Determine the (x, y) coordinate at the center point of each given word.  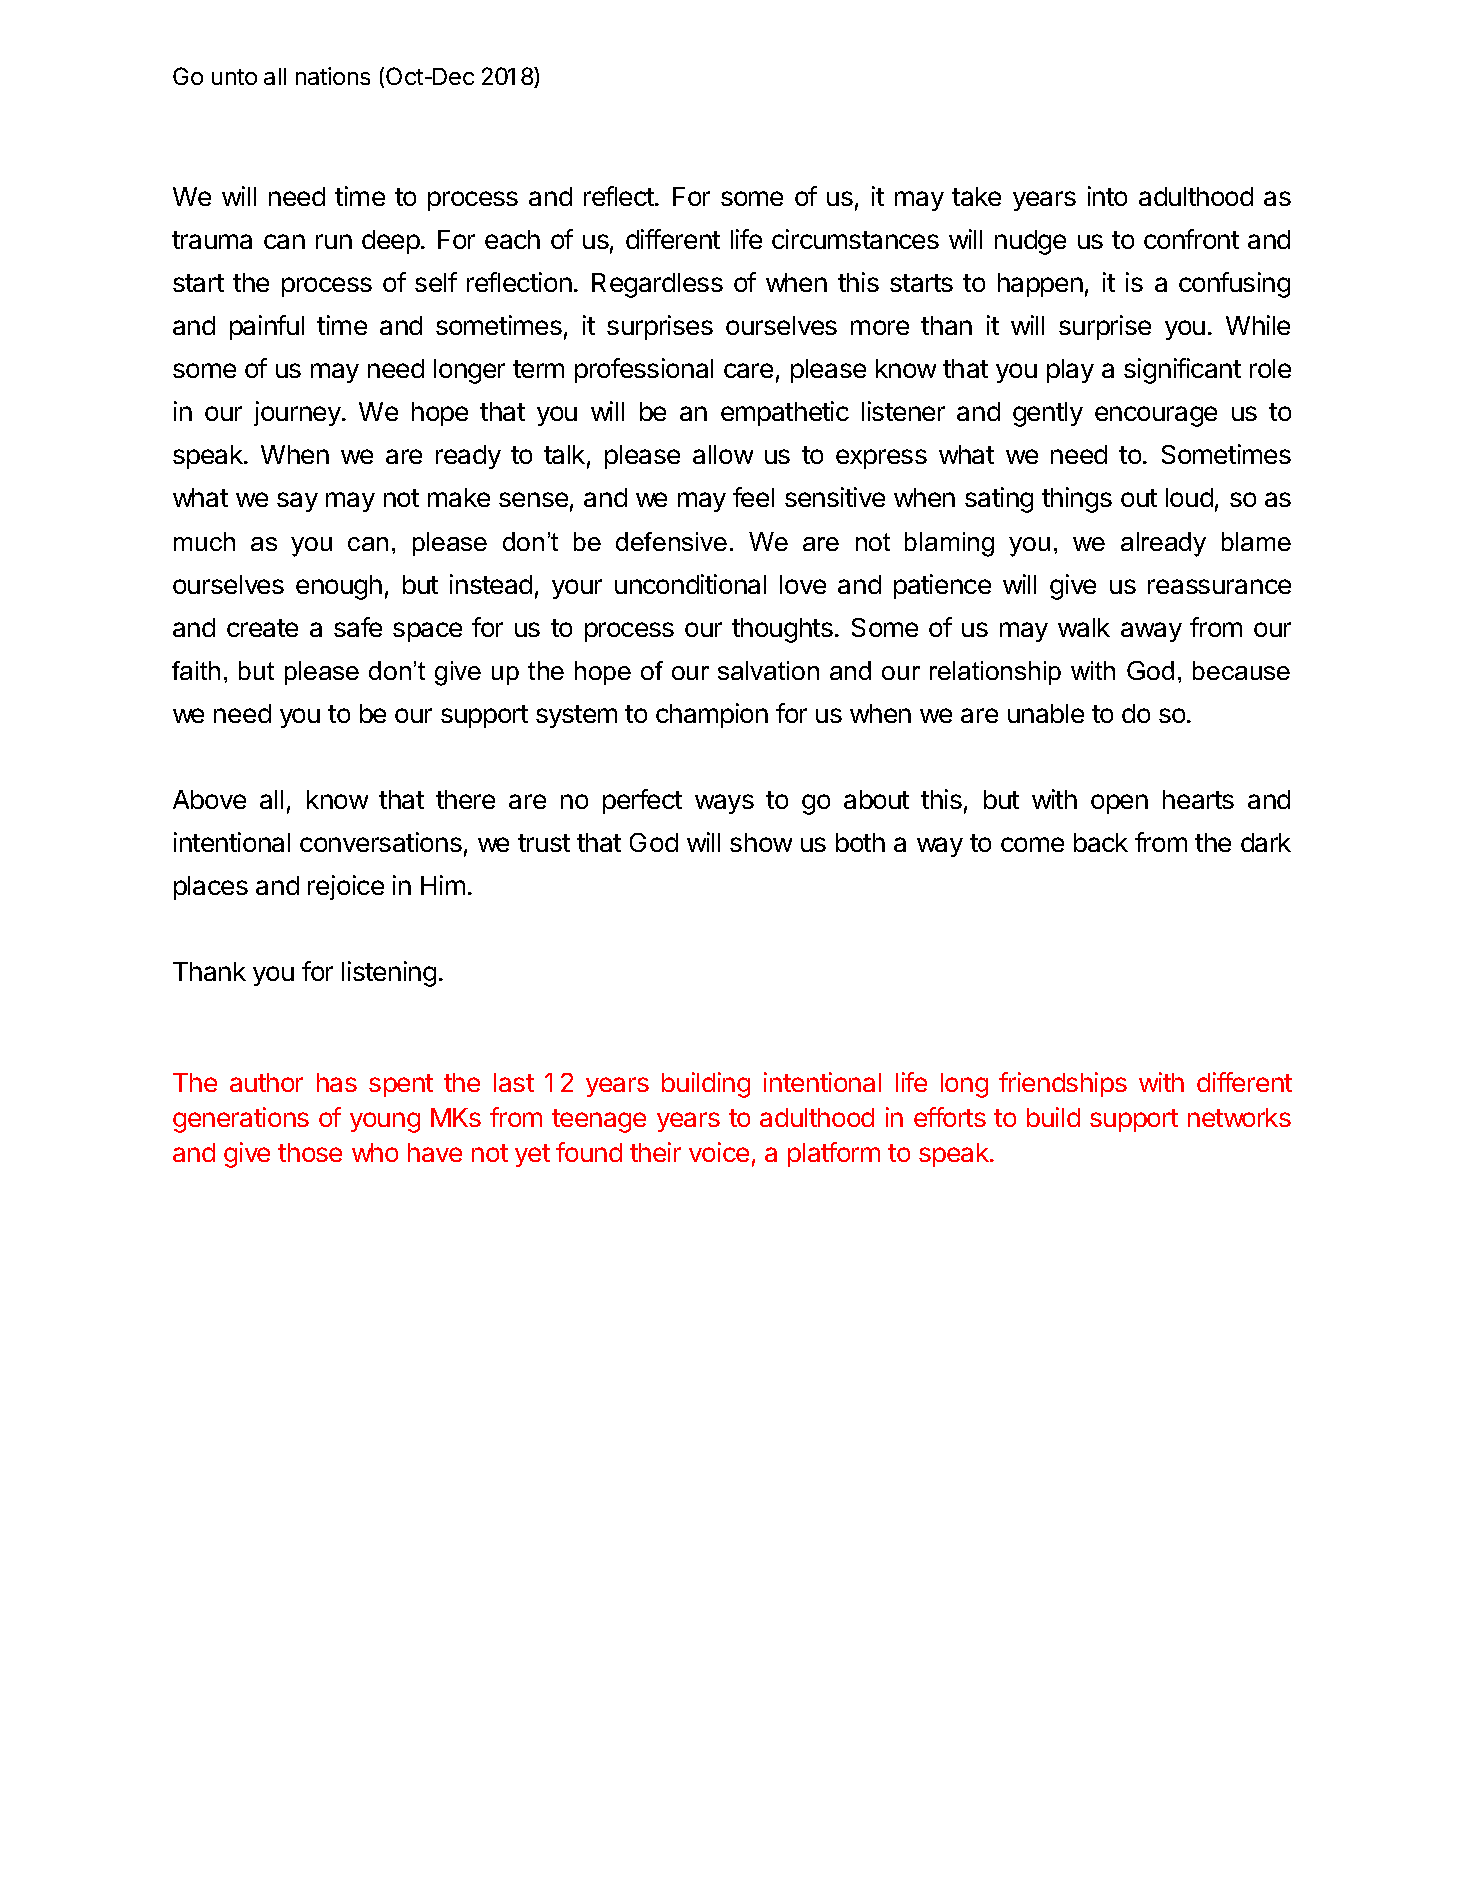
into (1107, 196)
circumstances (855, 239)
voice (719, 1152)
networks (1239, 1117)
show (761, 842)
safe (358, 627)
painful (267, 327)
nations (333, 76)
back (1101, 842)
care (748, 370)
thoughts (782, 630)
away (1151, 632)
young (385, 1122)
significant (1182, 371)
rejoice (346, 887)
